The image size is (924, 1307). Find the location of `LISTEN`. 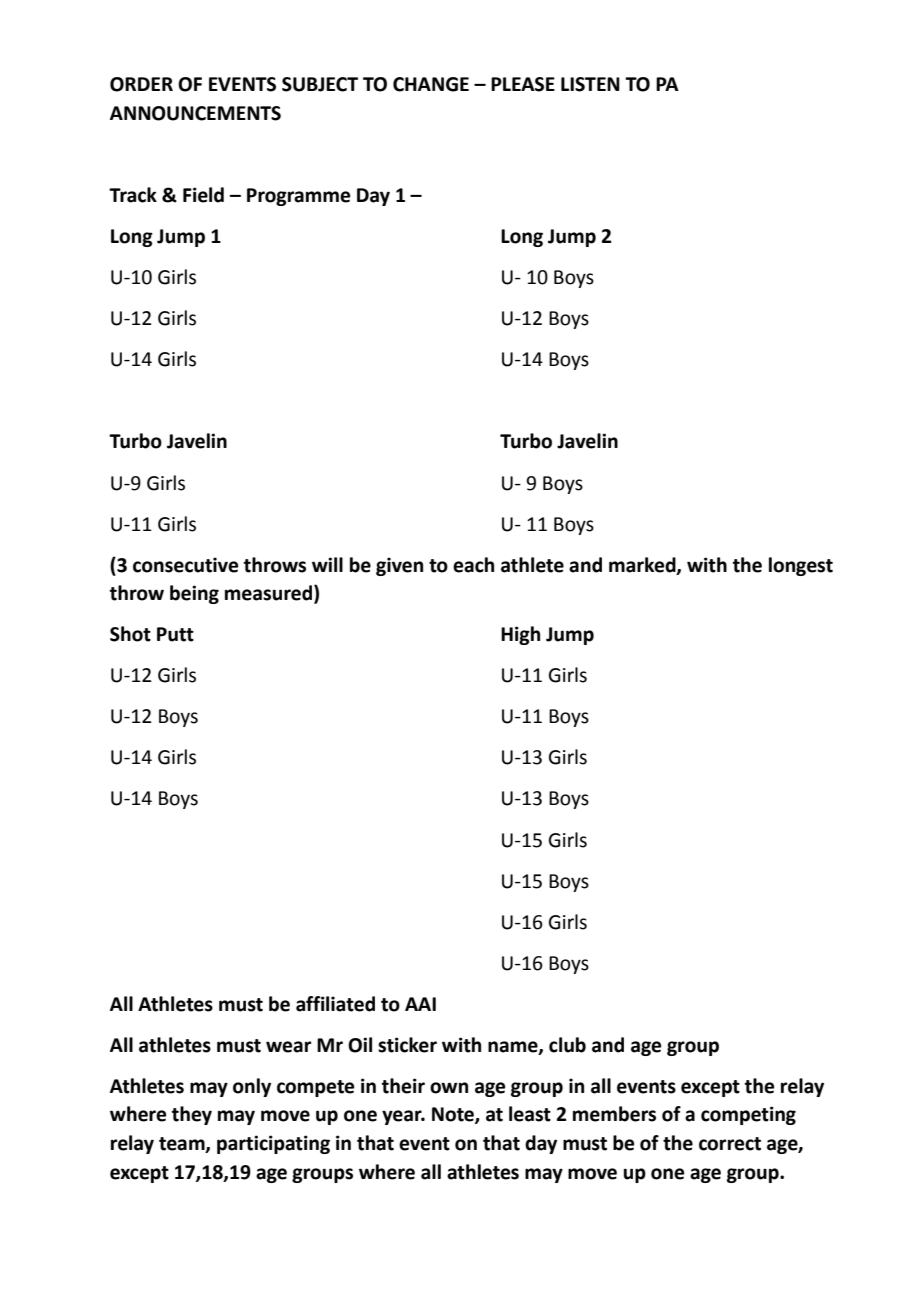

LISTEN is located at coordinates (590, 84).
